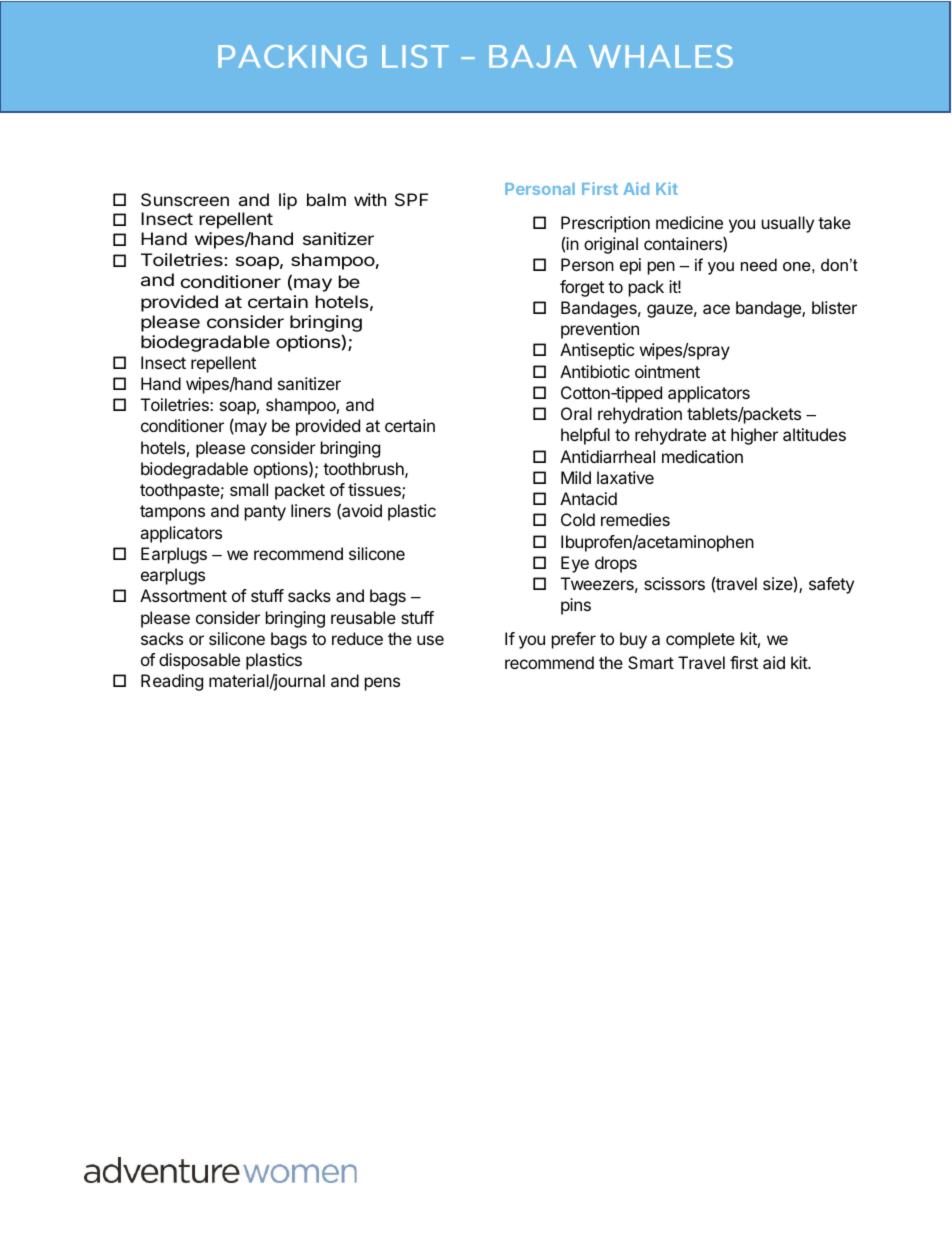  What do you see at coordinates (574, 640) in the image?
I see `prefer` at bounding box center [574, 640].
